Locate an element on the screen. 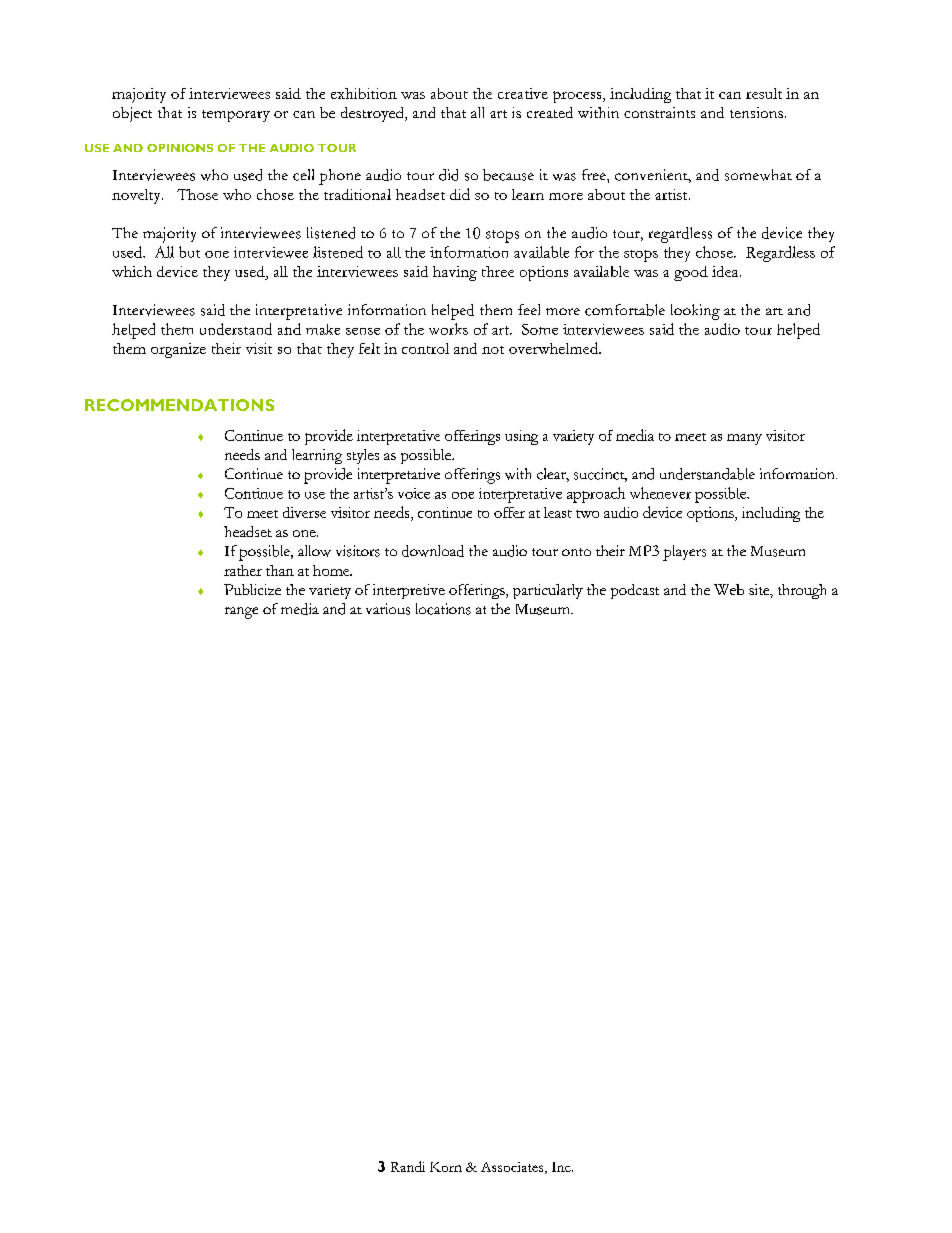  creative is located at coordinates (523, 93).
